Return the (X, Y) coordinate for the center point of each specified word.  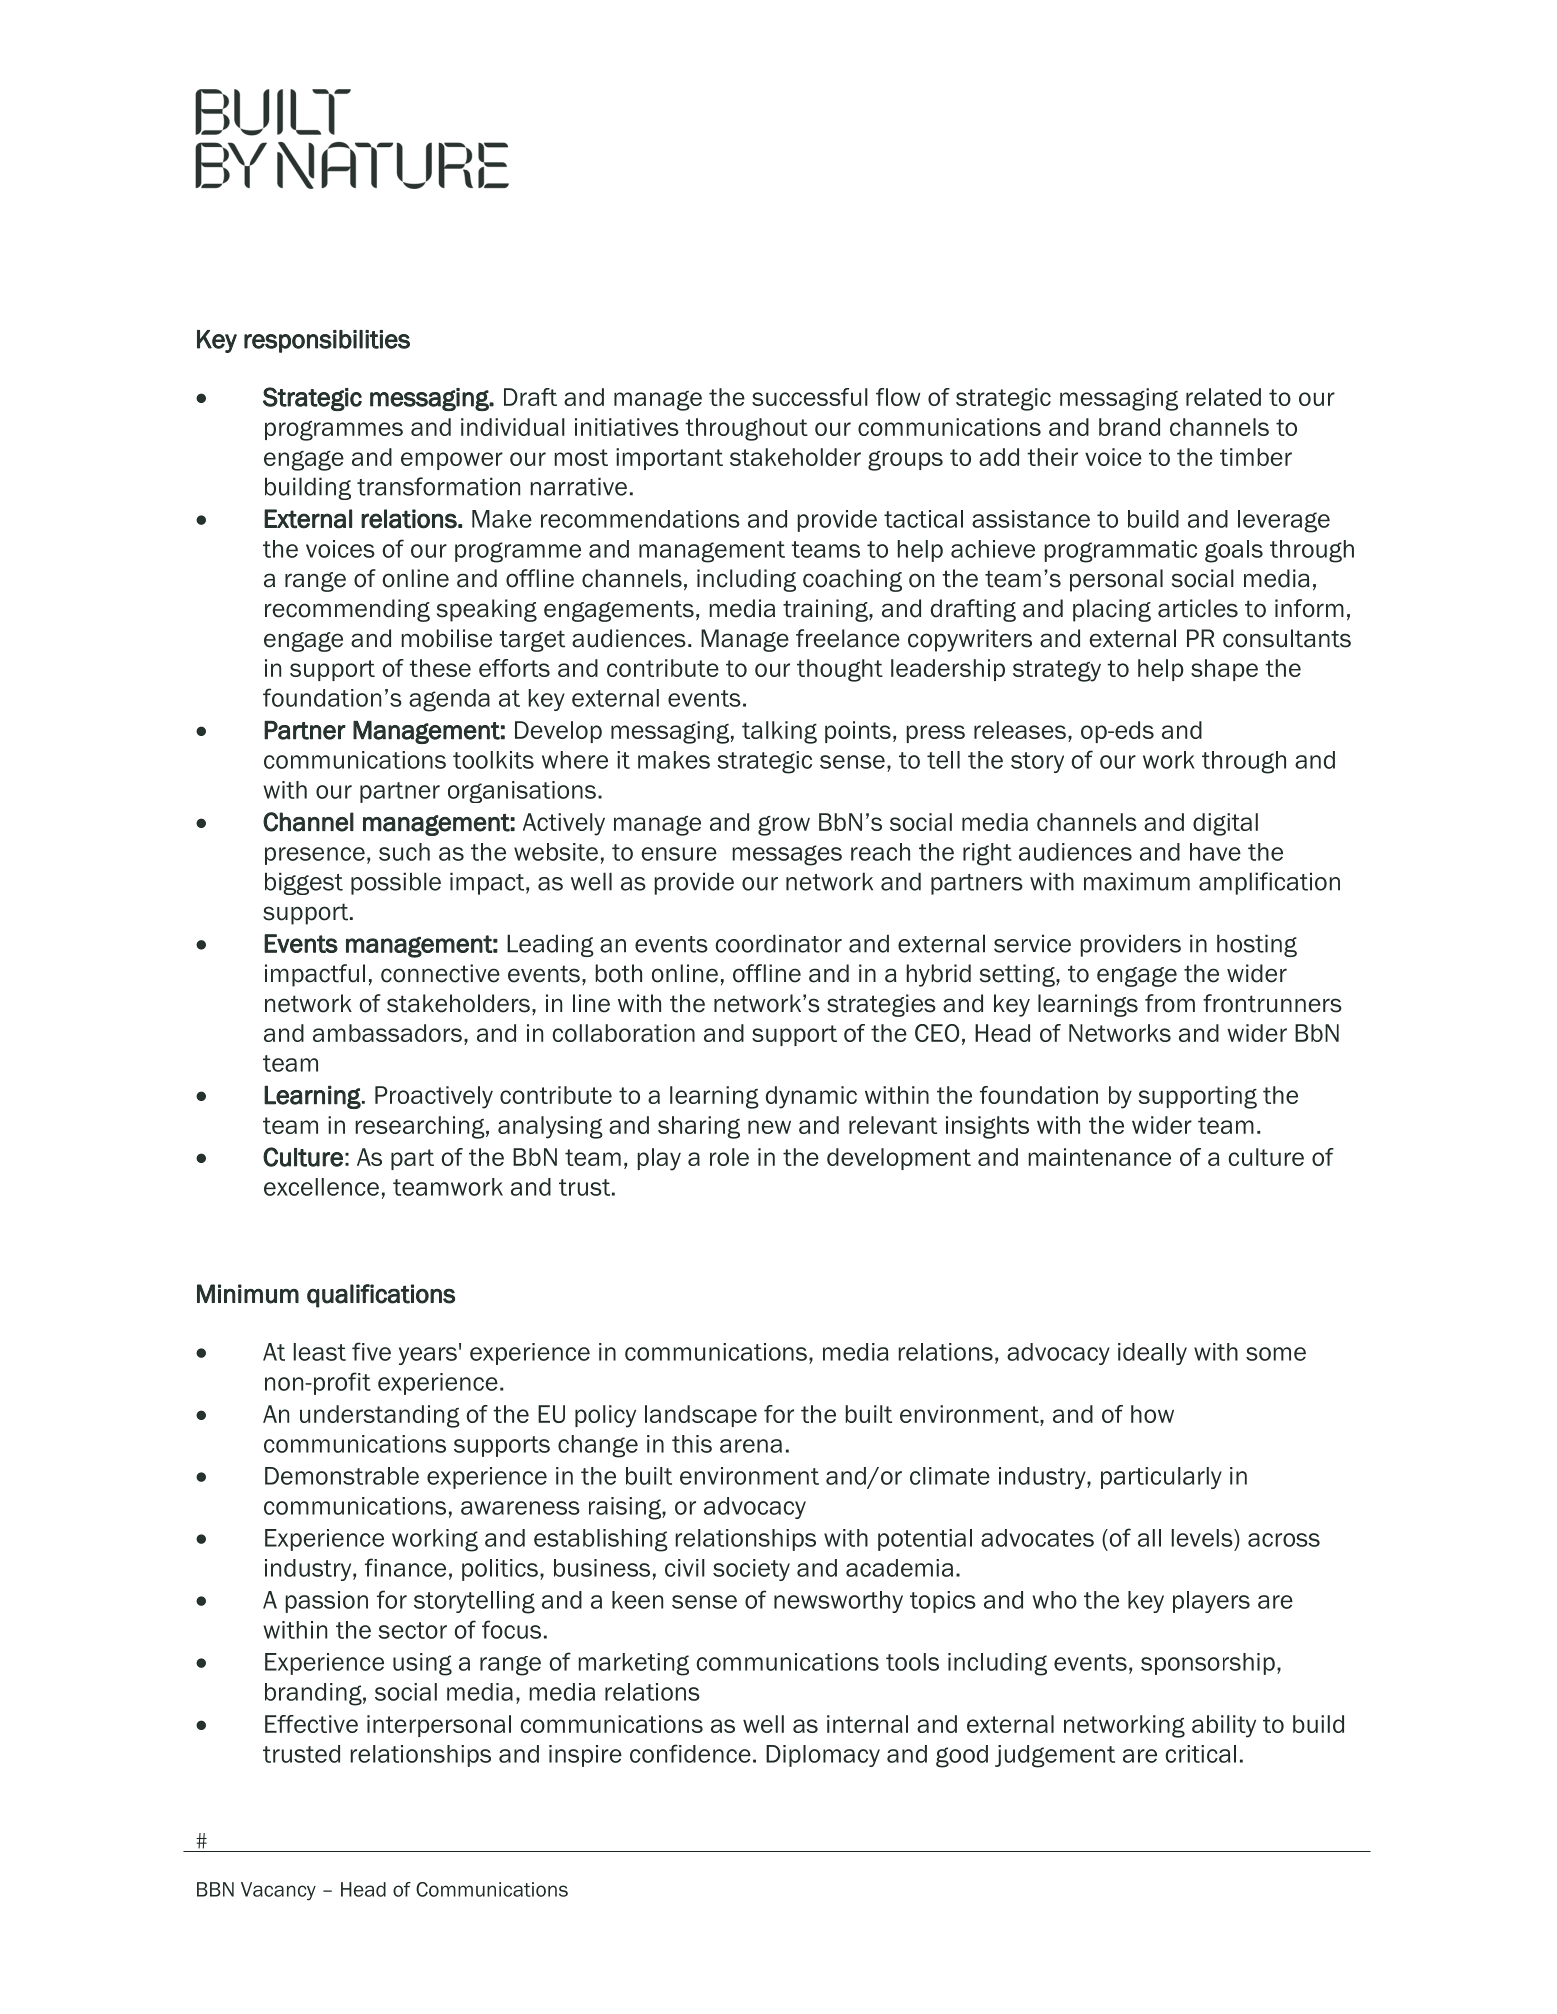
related (1223, 397)
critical (1201, 1754)
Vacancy (278, 1891)
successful (810, 397)
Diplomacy (823, 1756)
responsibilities (327, 341)
